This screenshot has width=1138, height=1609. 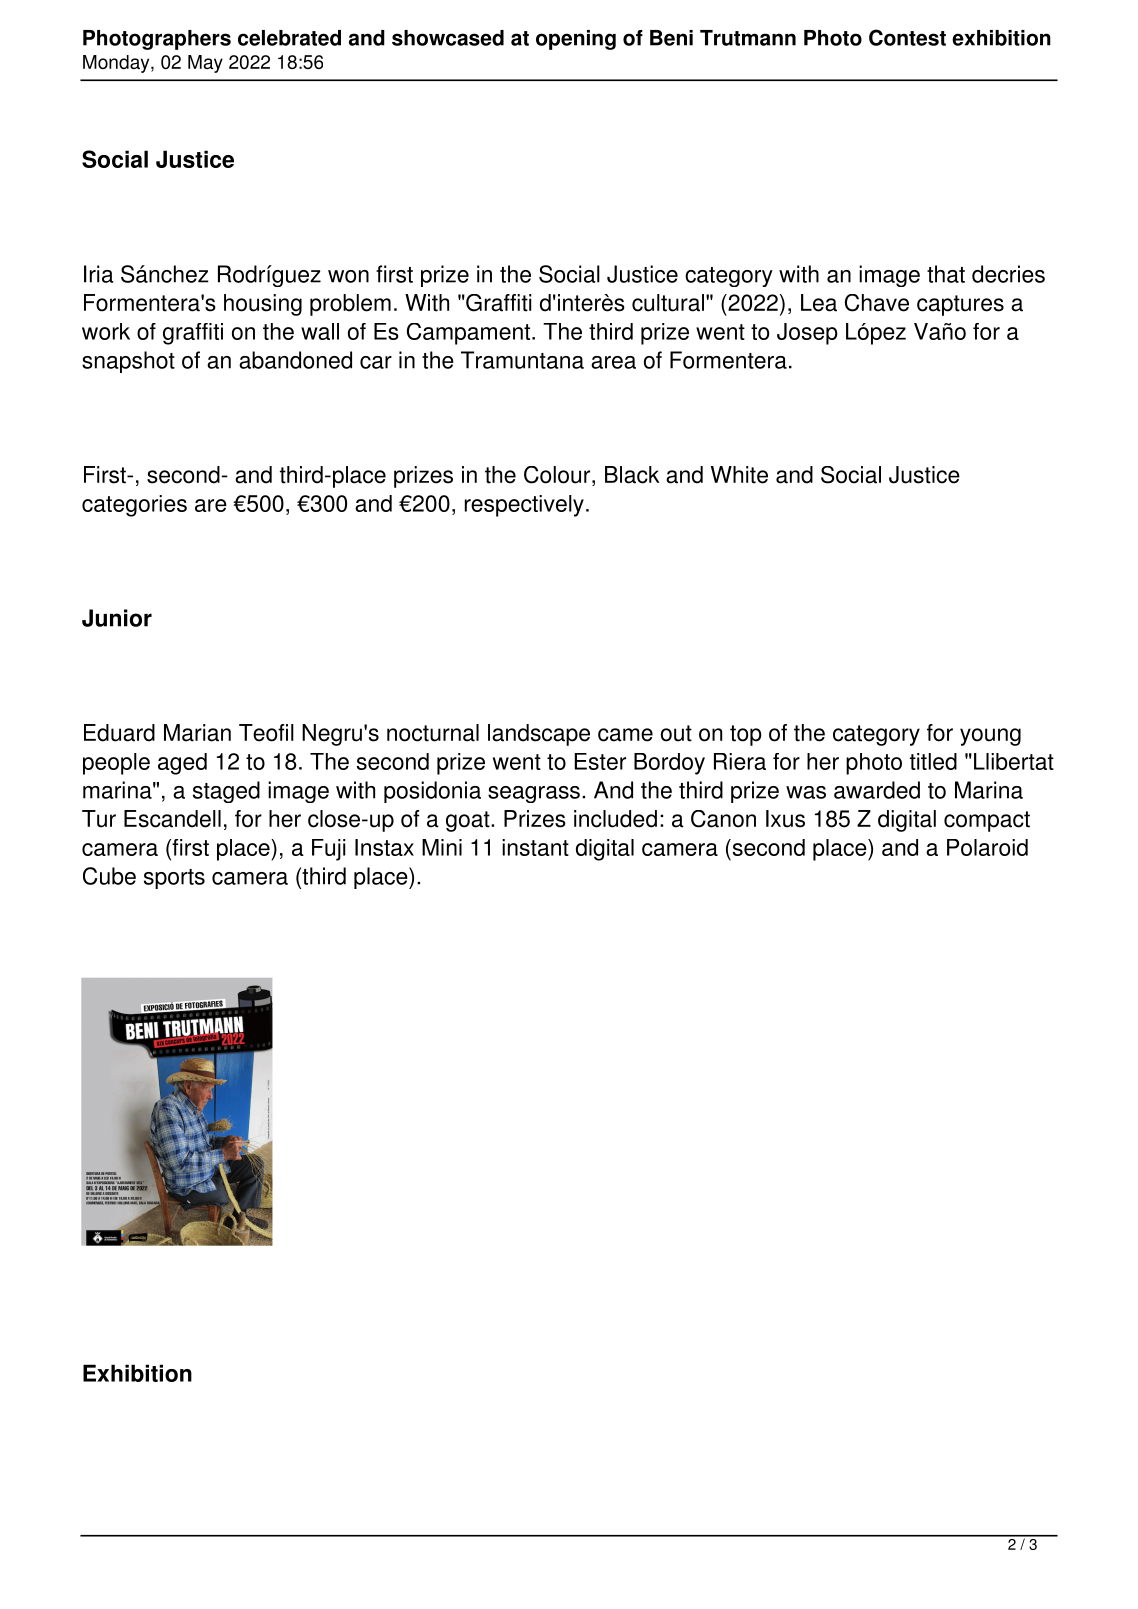 What do you see at coordinates (205, 64) in the screenshot?
I see `May` at bounding box center [205, 64].
